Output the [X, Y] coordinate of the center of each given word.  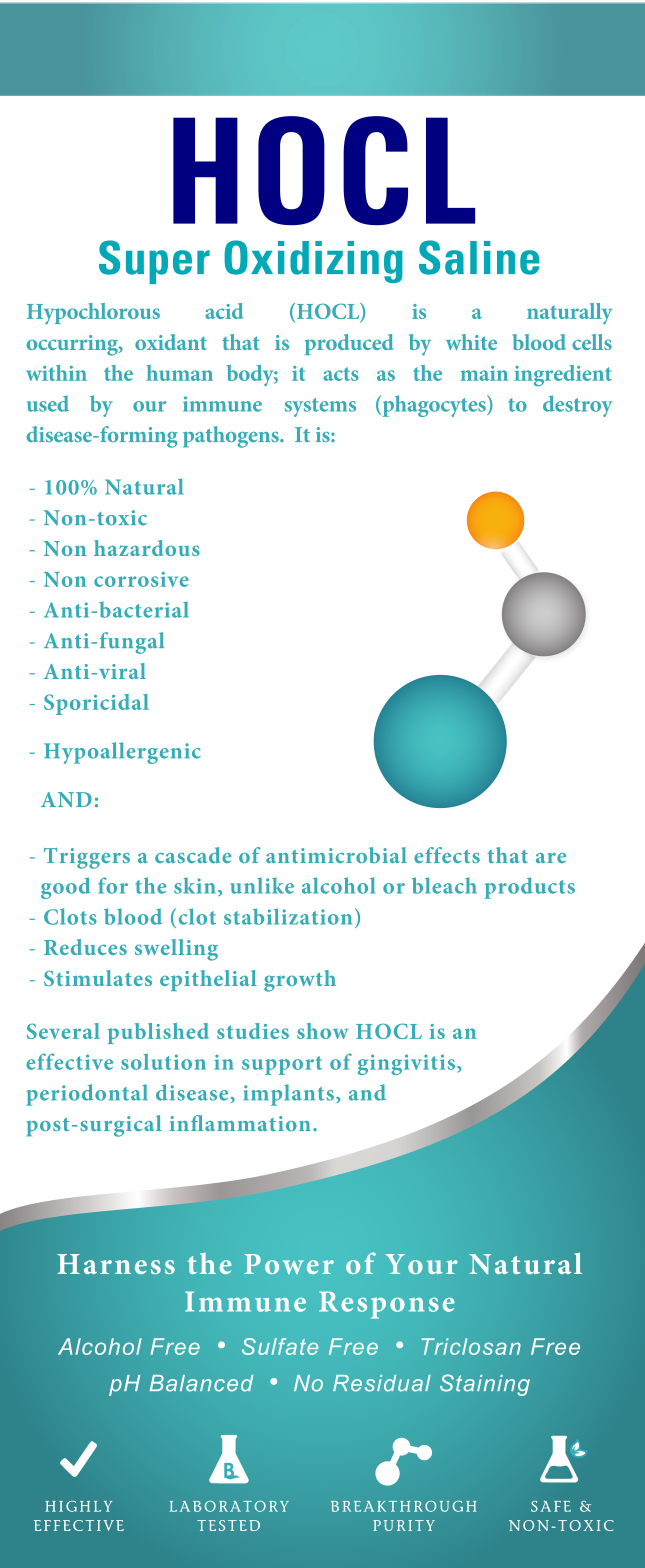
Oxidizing [313, 261]
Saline [479, 257]
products [529, 888]
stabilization [288, 916]
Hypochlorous [93, 313]
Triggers [87, 858]
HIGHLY [78, 1506]
